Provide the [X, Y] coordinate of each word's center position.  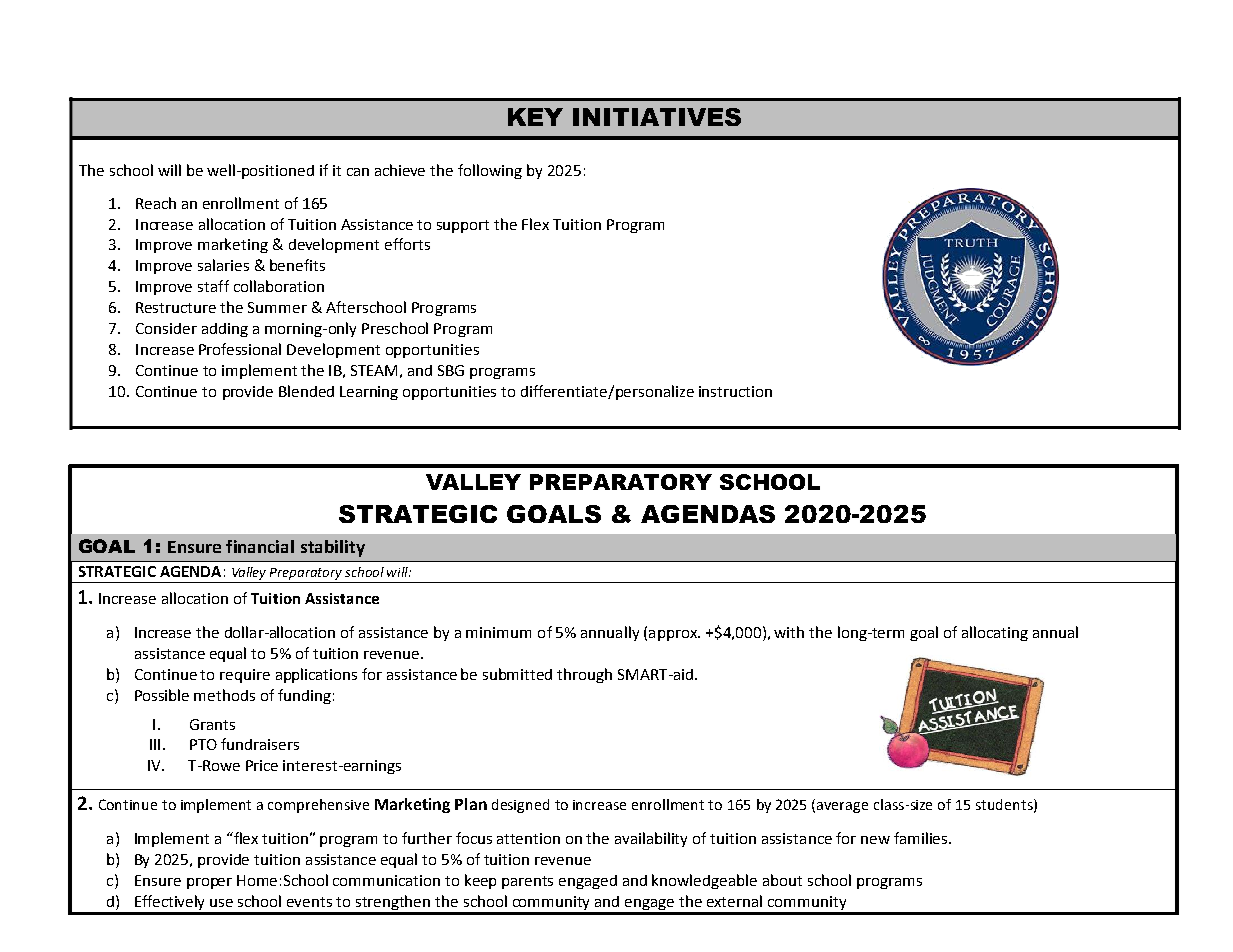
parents [527, 882]
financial [260, 546]
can [358, 172]
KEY [535, 117]
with [789, 632]
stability [333, 548]
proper [209, 883]
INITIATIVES [657, 117]
